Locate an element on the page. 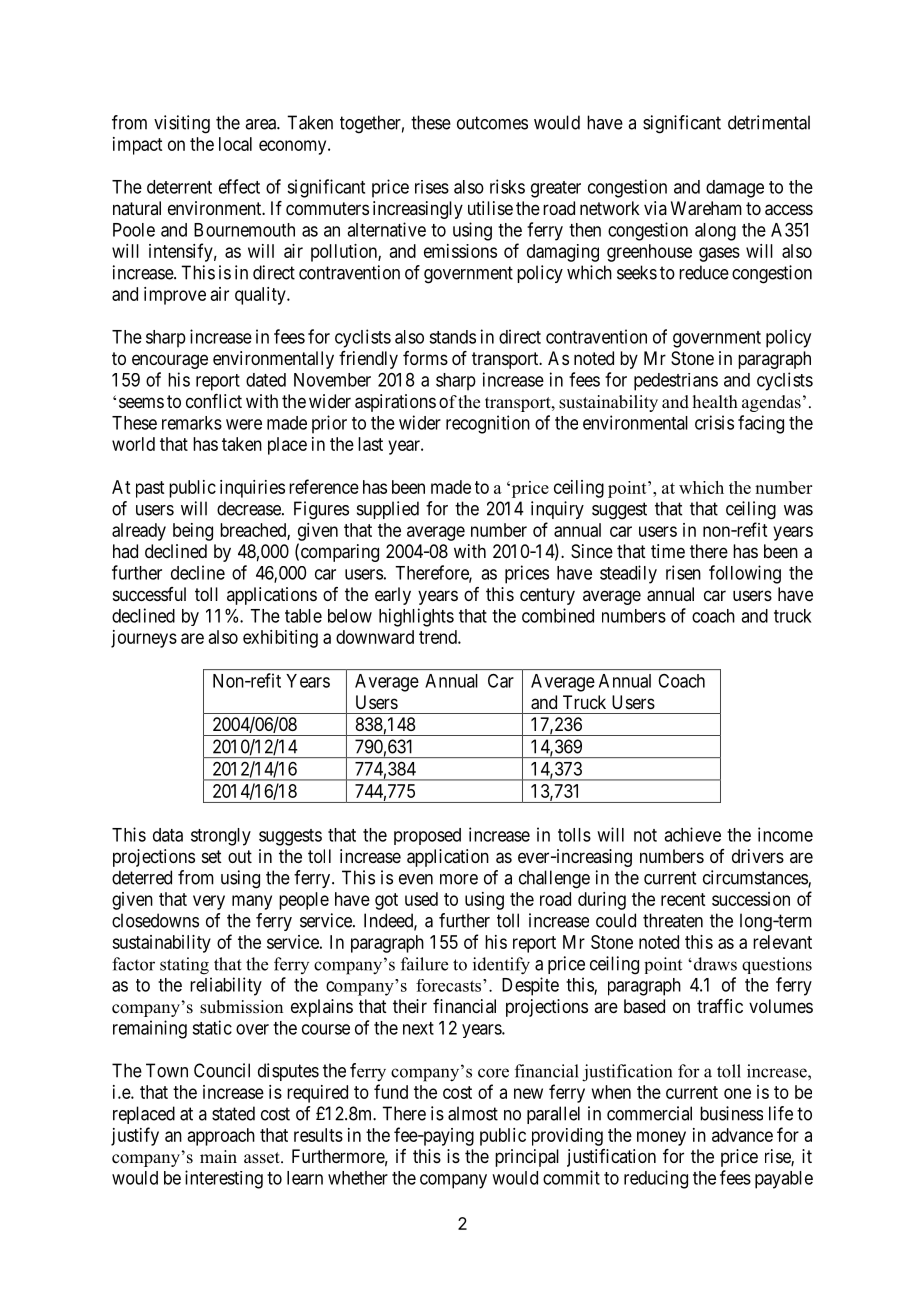 The height and width of the page is (1308, 924). journeys is located at coordinates (144, 639).
